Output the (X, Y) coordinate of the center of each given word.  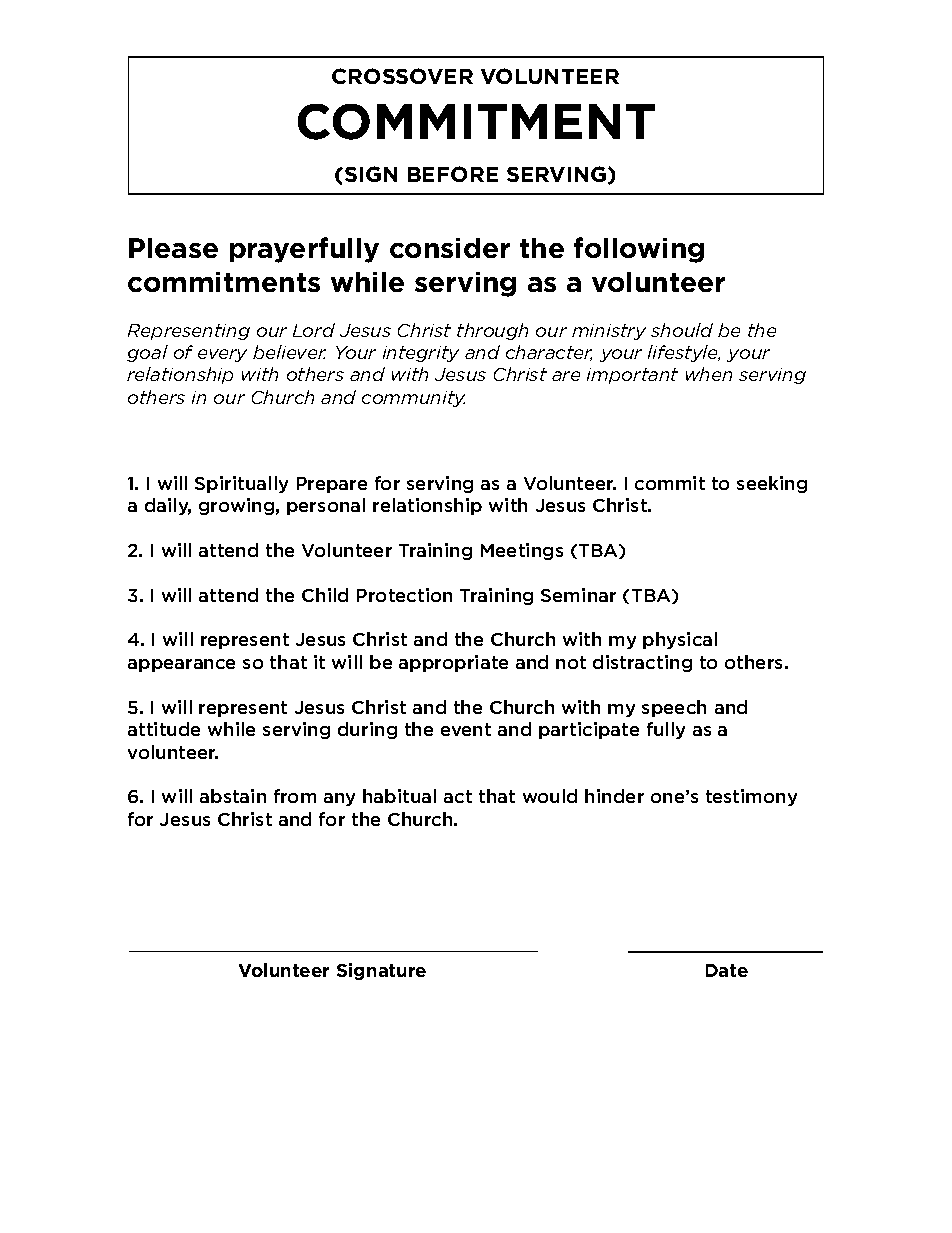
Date (727, 970)
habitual (399, 796)
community (413, 399)
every (222, 355)
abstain (233, 796)
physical (680, 640)
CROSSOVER (402, 76)
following (639, 250)
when (709, 374)
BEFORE (453, 174)
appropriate (453, 663)
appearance (181, 665)
